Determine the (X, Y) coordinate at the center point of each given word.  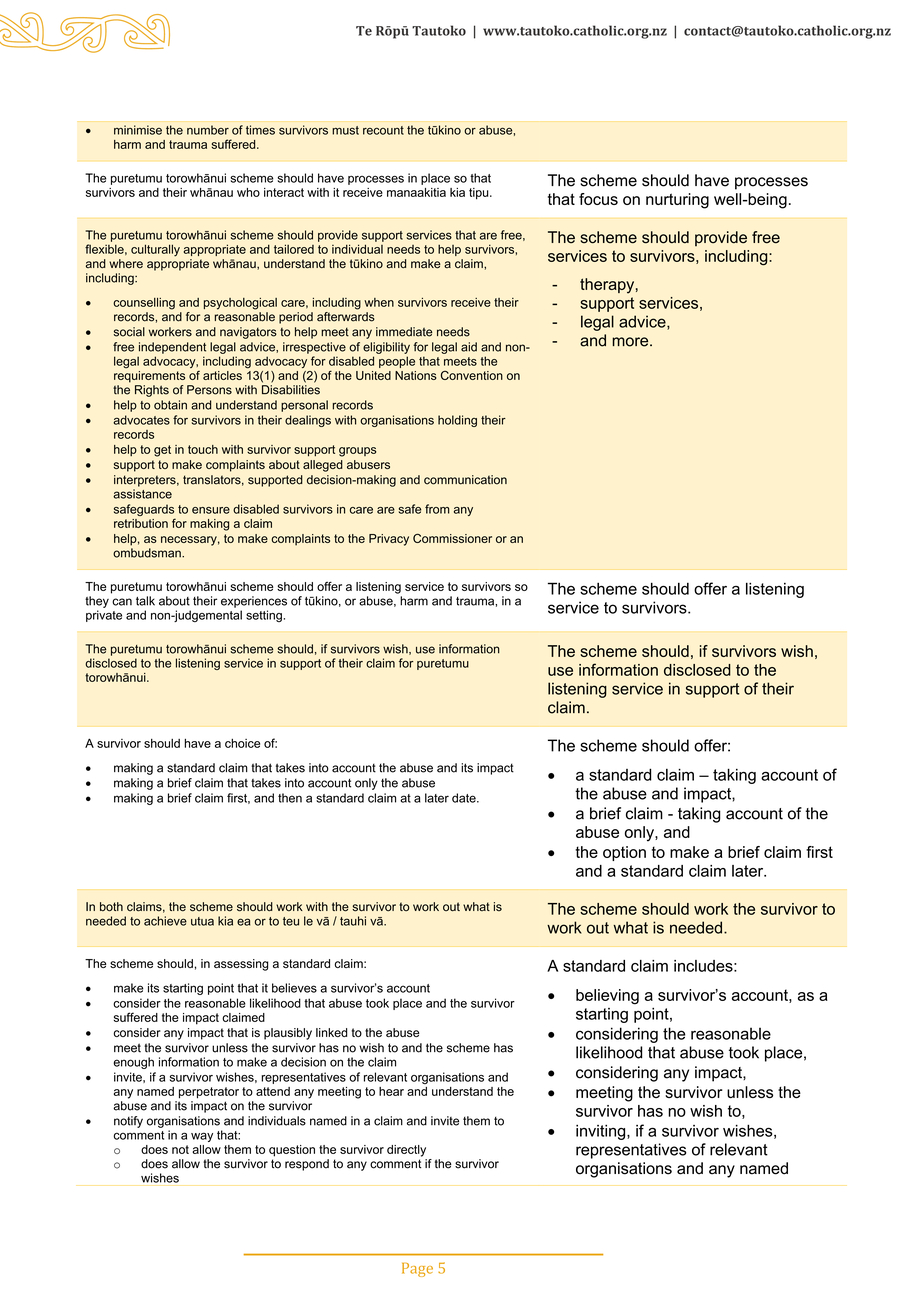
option (624, 853)
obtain (170, 405)
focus (598, 199)
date (465, 798)
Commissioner (452, 538)
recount (383, 130)
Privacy (389, 540)
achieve (165, 921)
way (202, 1137)
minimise (138, 130)
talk (145, 601)
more (631, 342)
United (373, 375)
